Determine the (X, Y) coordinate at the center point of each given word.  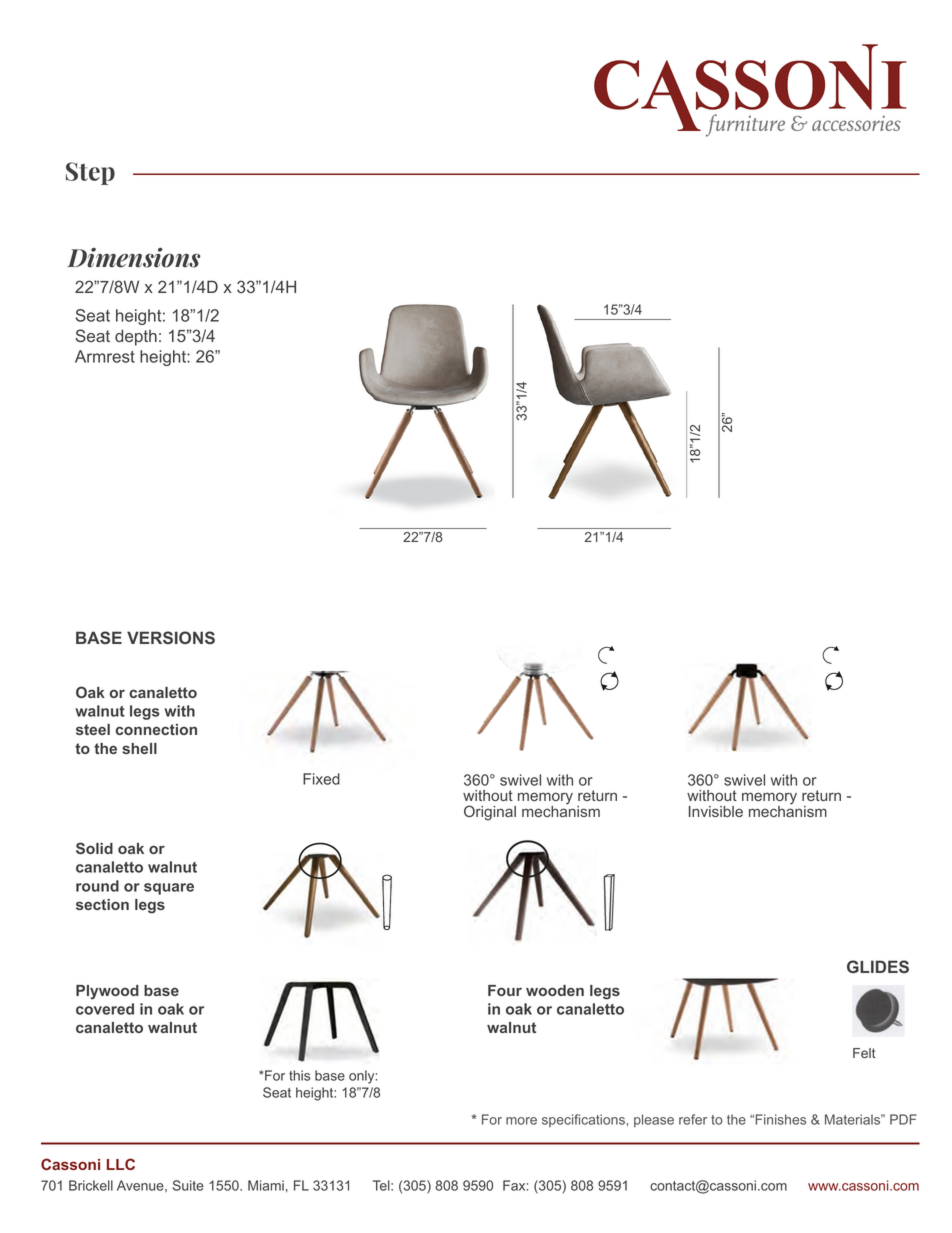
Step (90, 173)
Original (490, 813)
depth (136, 337)
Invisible (716, 811)
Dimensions (134, 257)
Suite (188, 1185)
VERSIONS (171, 637)
